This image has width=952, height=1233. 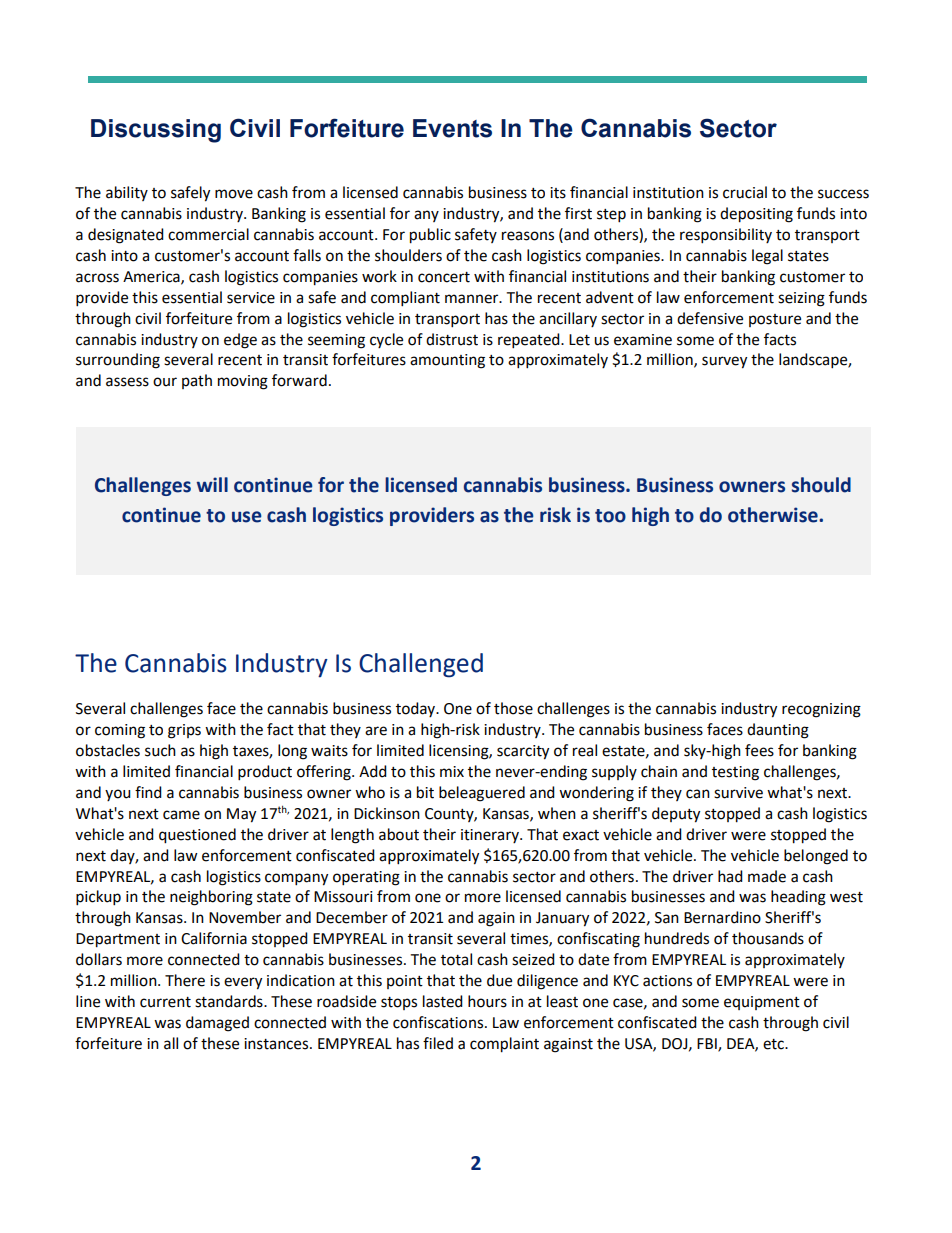 What do you see at coordinates (745, 192) in the image?
I see `crucial` at bounding box center [745, 192].
